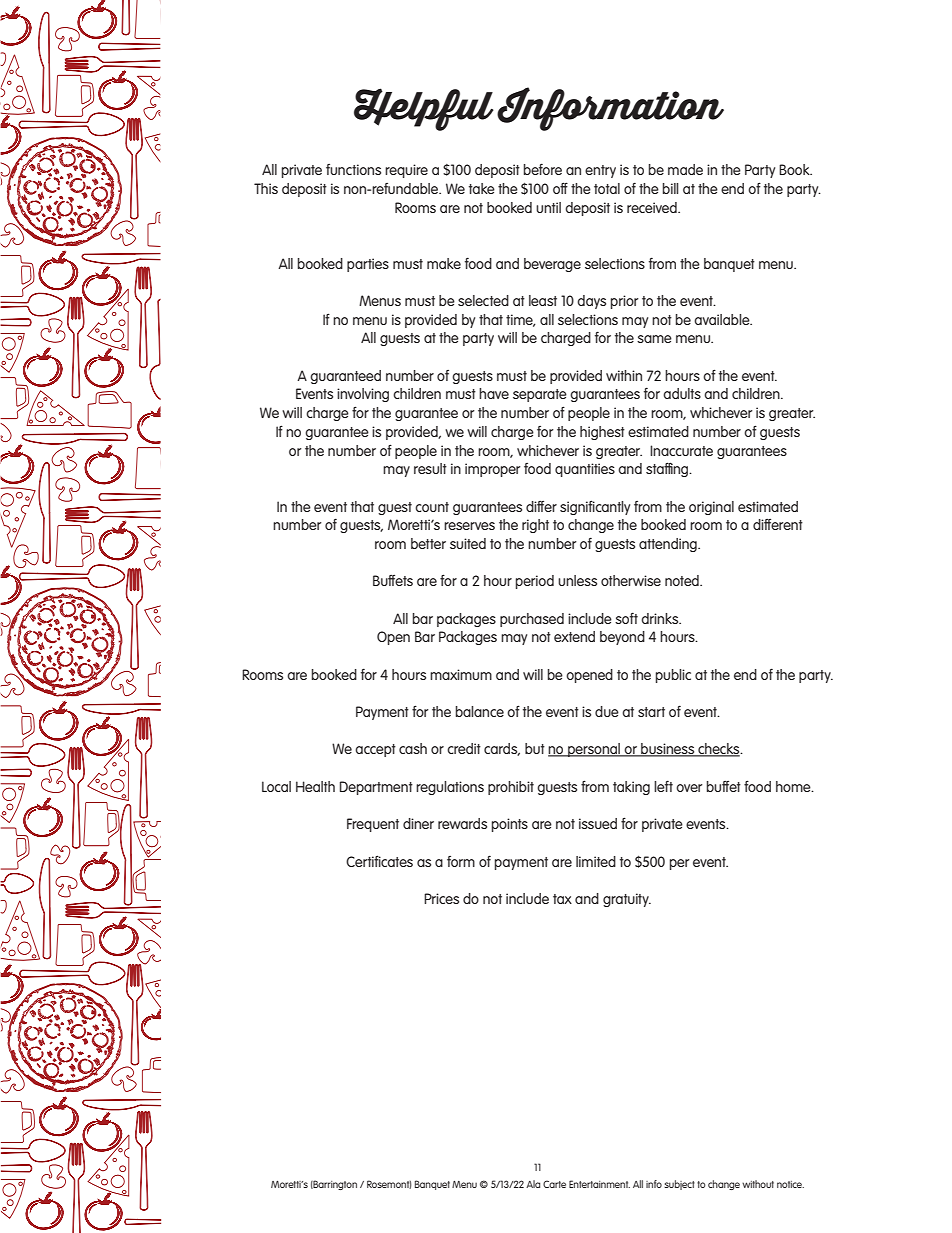  What do you see at coordinates (543, 169) in the screenshot?
I see `before` at bounding box center [543, 169].
